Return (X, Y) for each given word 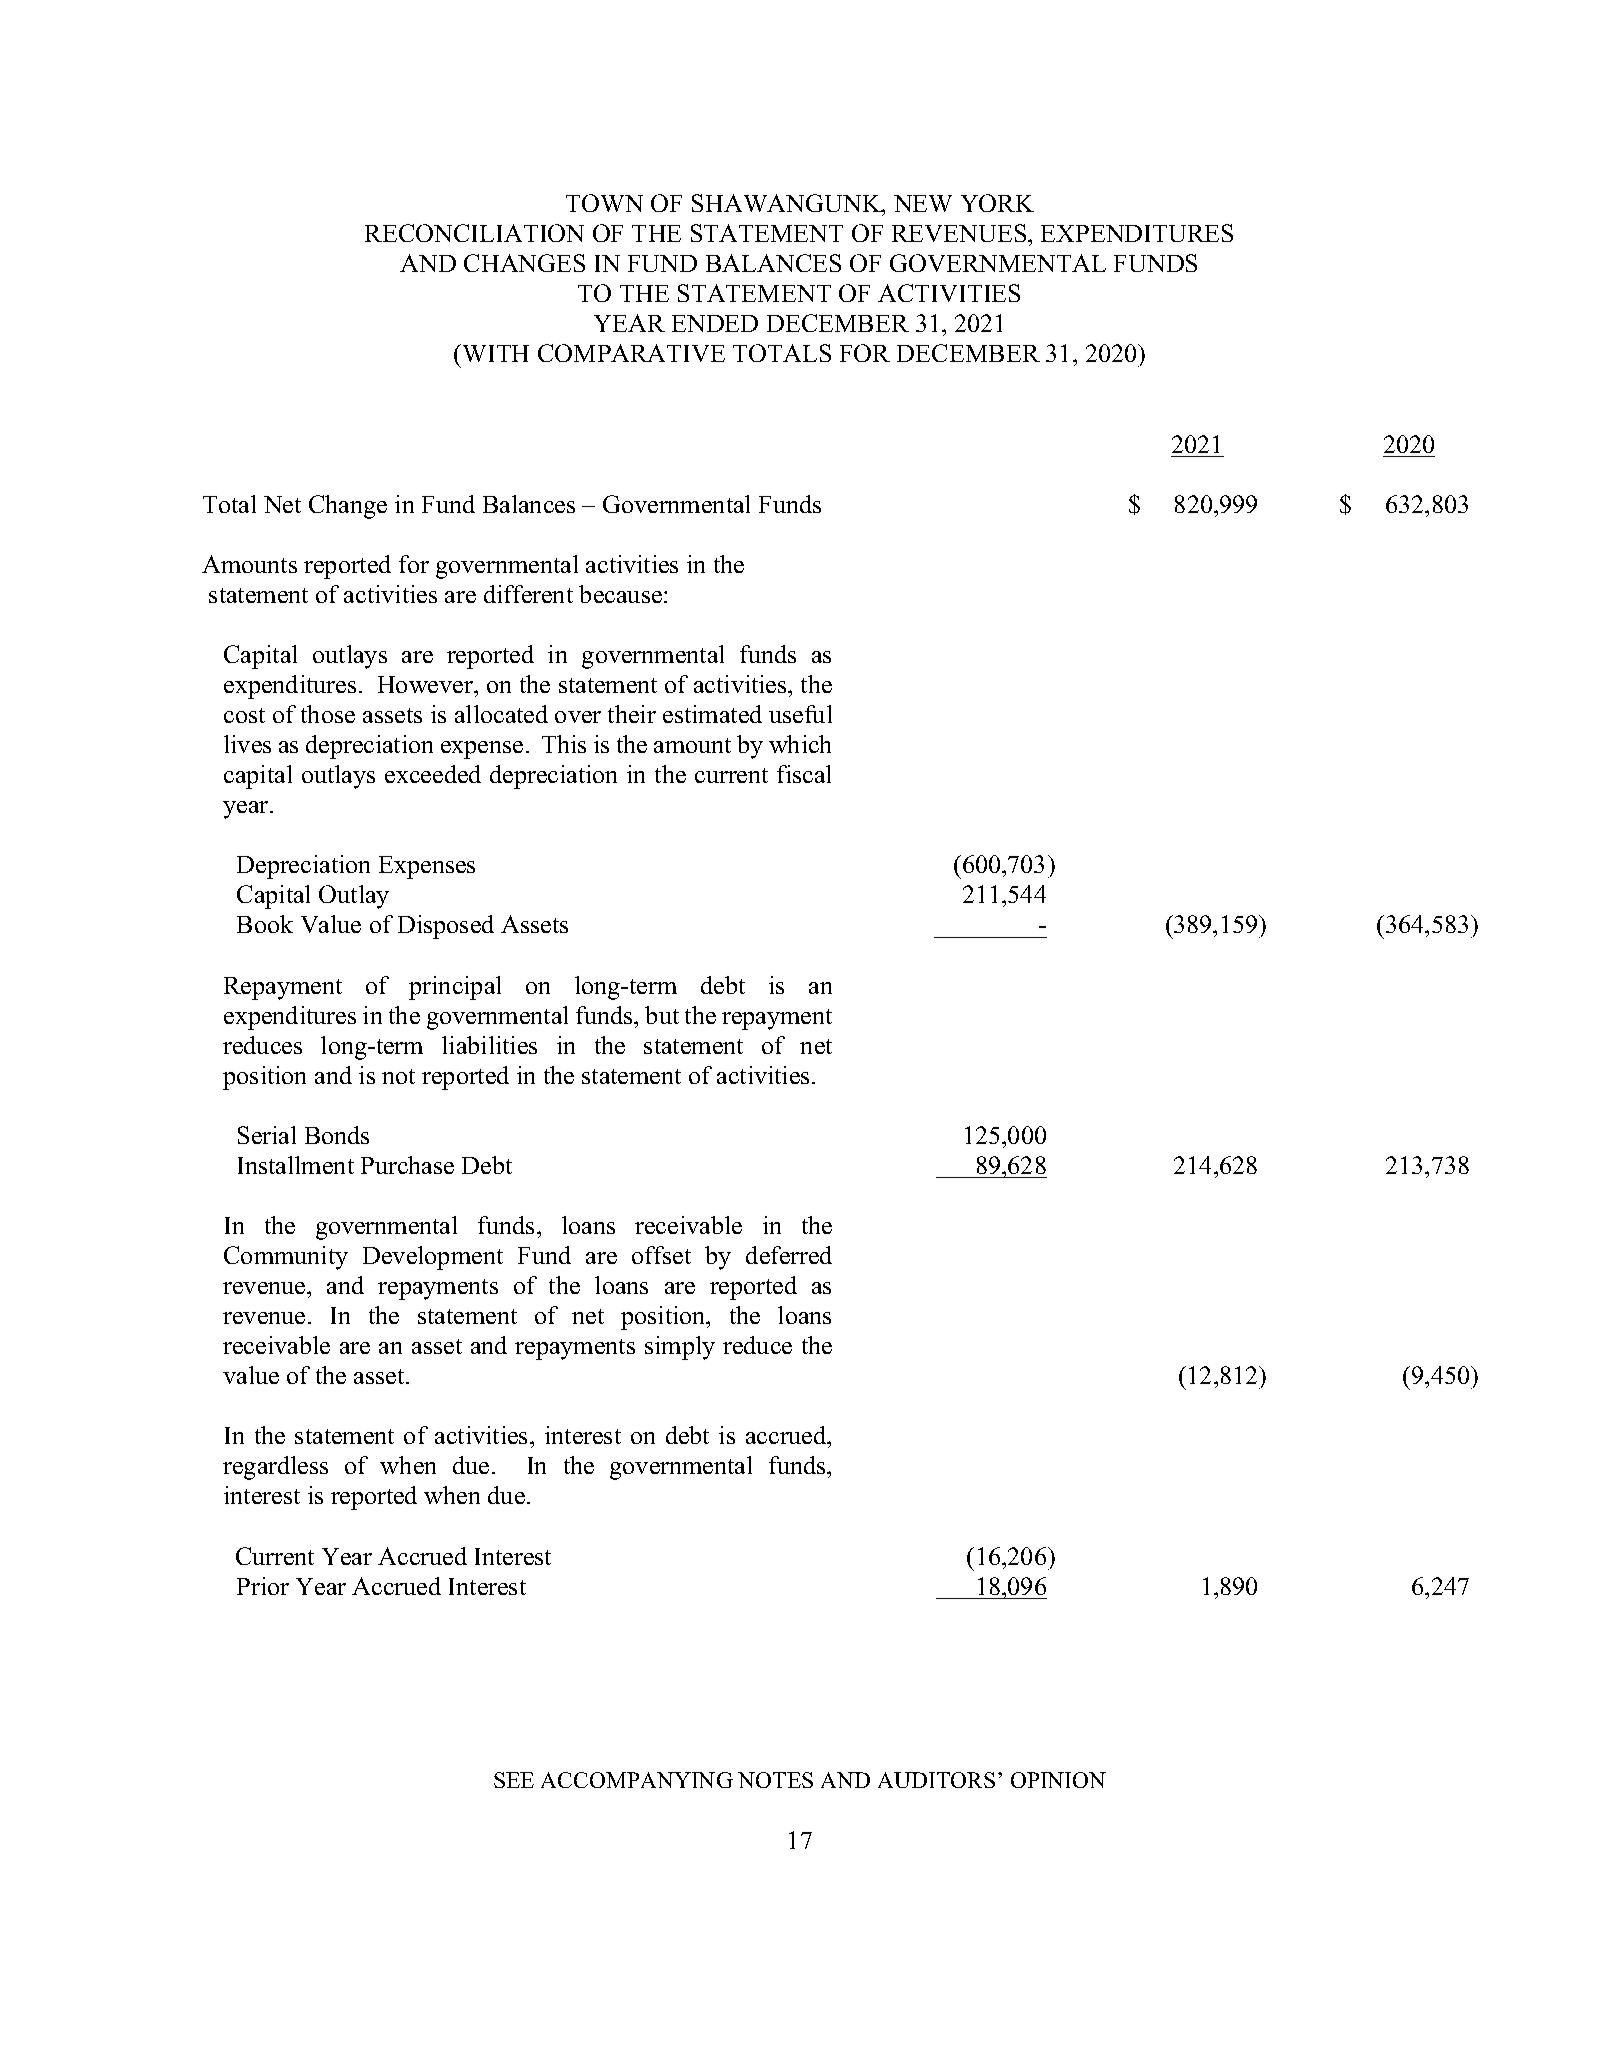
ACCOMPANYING (637, 1780)
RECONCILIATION (474, 233)
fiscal (804, 774)
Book (265, 924)
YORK (997, 203)
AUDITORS (936, 1780)
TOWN (604, 203)
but (662, 1015)
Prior (263, 1586)
